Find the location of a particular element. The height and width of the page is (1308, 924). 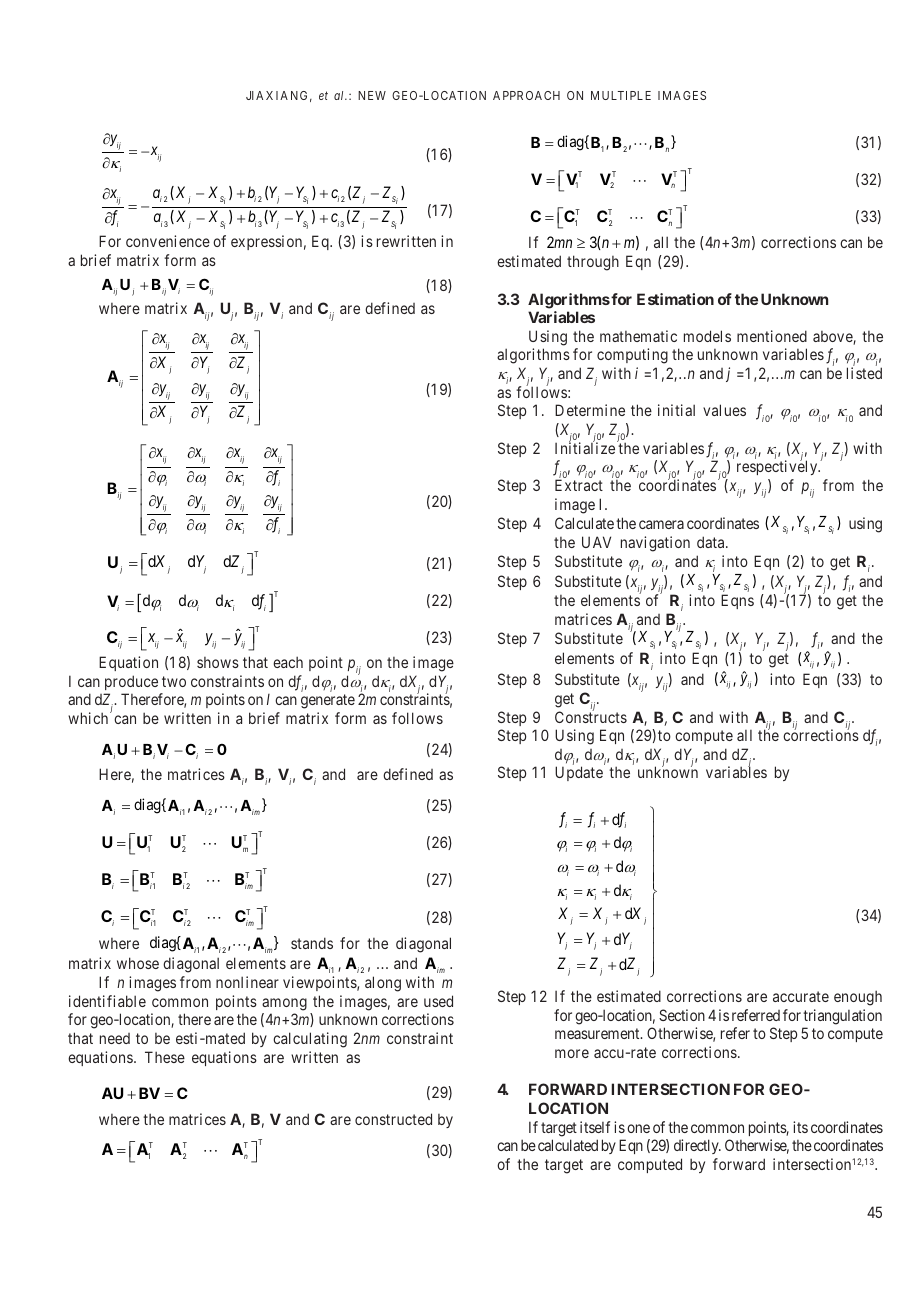

These is located at coordinates (165, 1057).
